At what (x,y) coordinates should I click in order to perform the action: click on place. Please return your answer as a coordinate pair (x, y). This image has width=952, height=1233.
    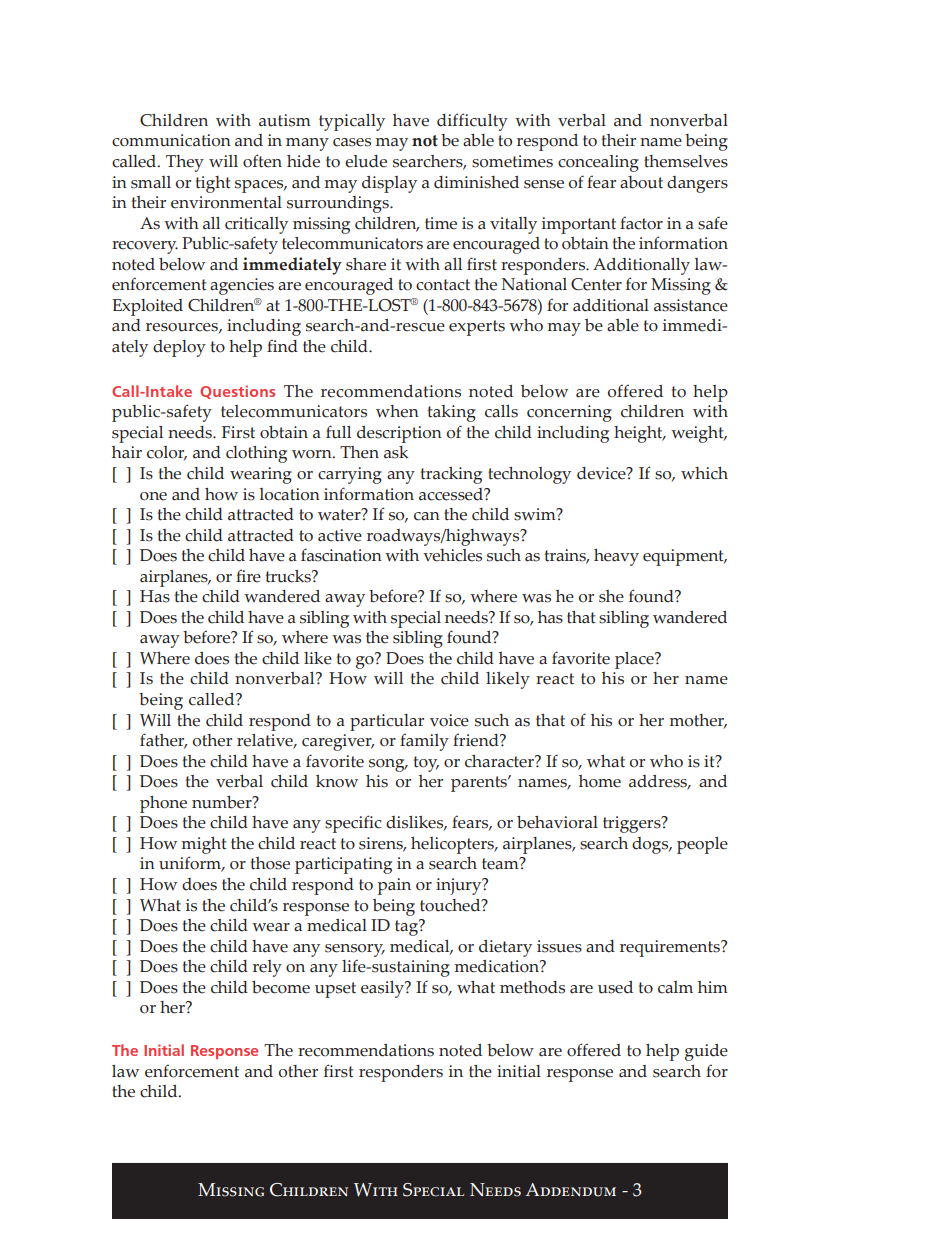
    Looking at the image, I should click on (635, 660).
